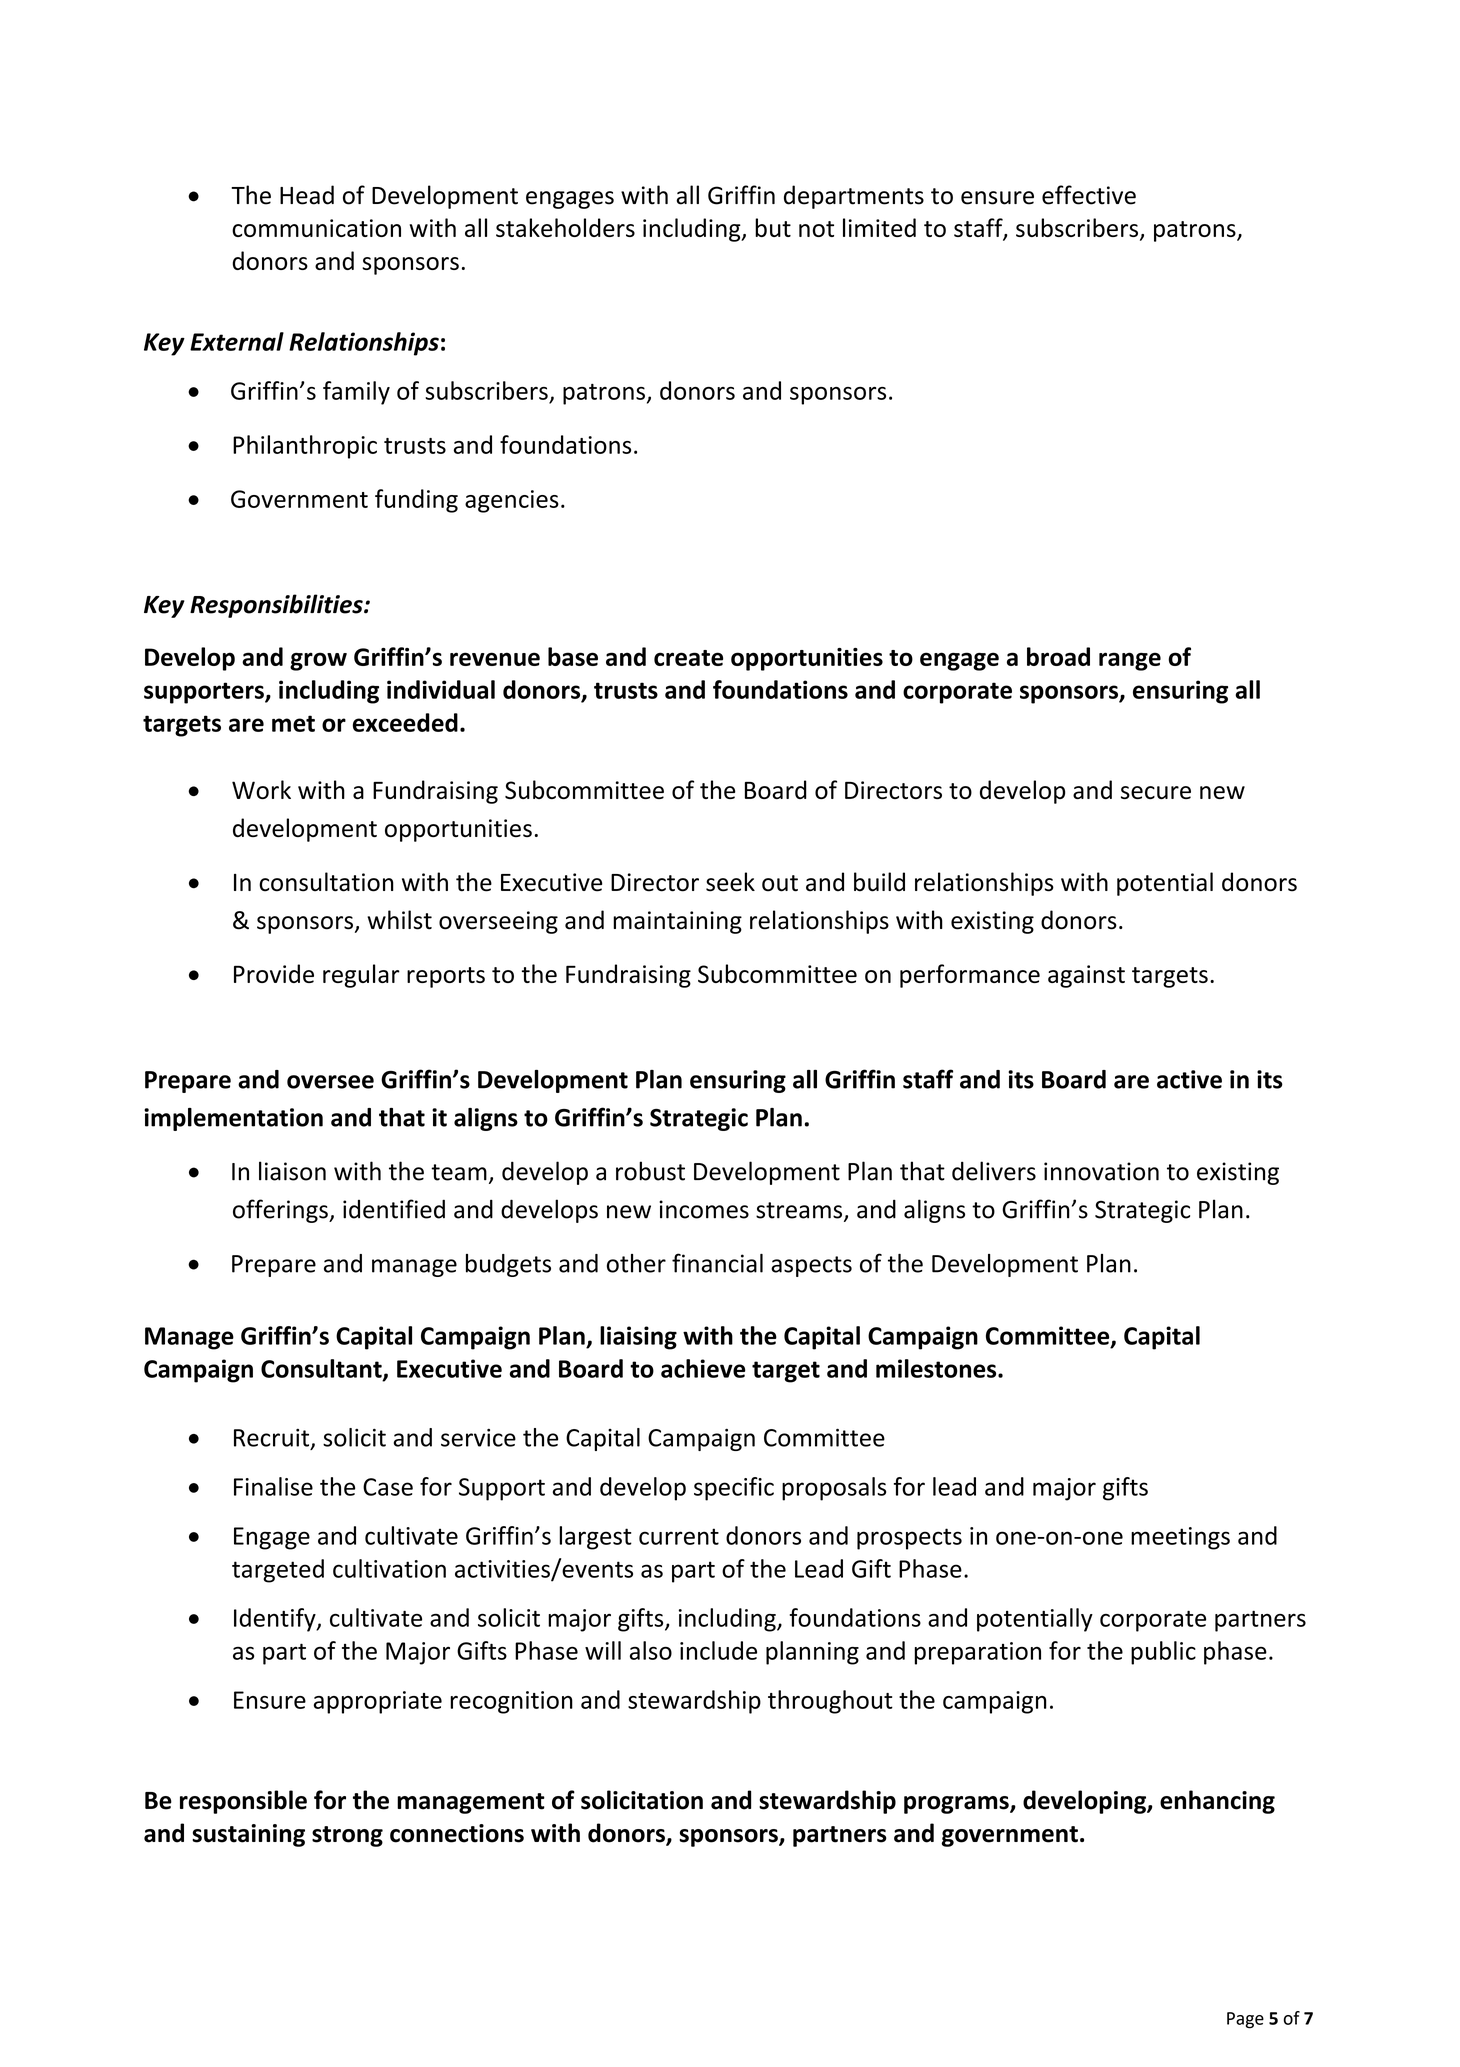 The width and height of the screenshot is (1460, 2067). What do you see at coordinates (1130, 661) in the screenshot?
I see `range` at bounding box center [1130, 661].
